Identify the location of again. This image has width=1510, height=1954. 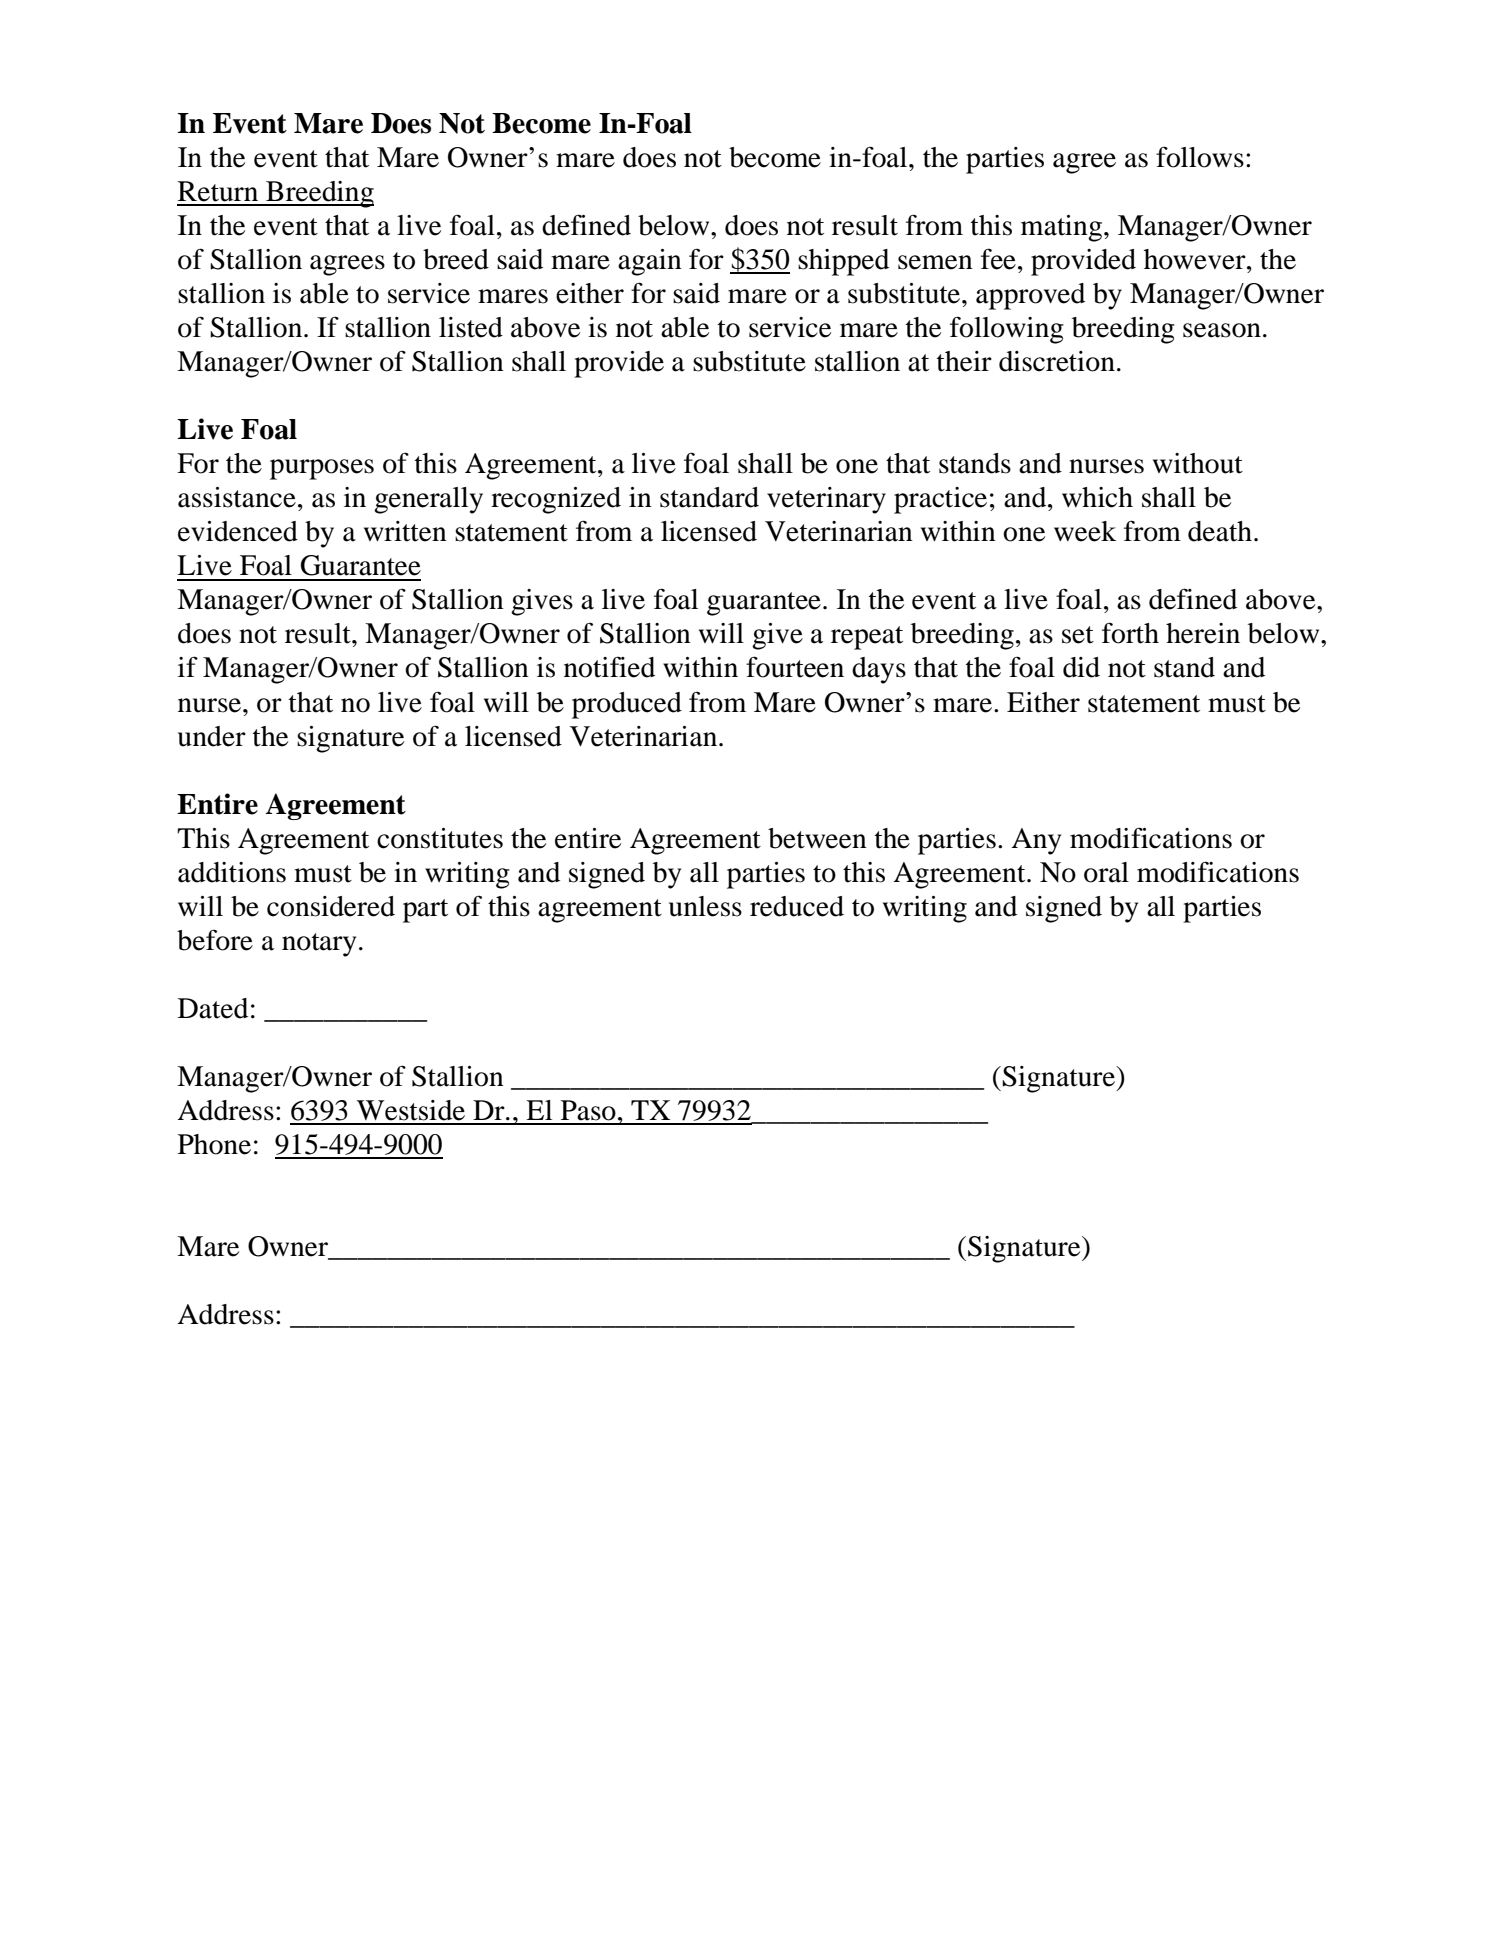
(650, 262).
